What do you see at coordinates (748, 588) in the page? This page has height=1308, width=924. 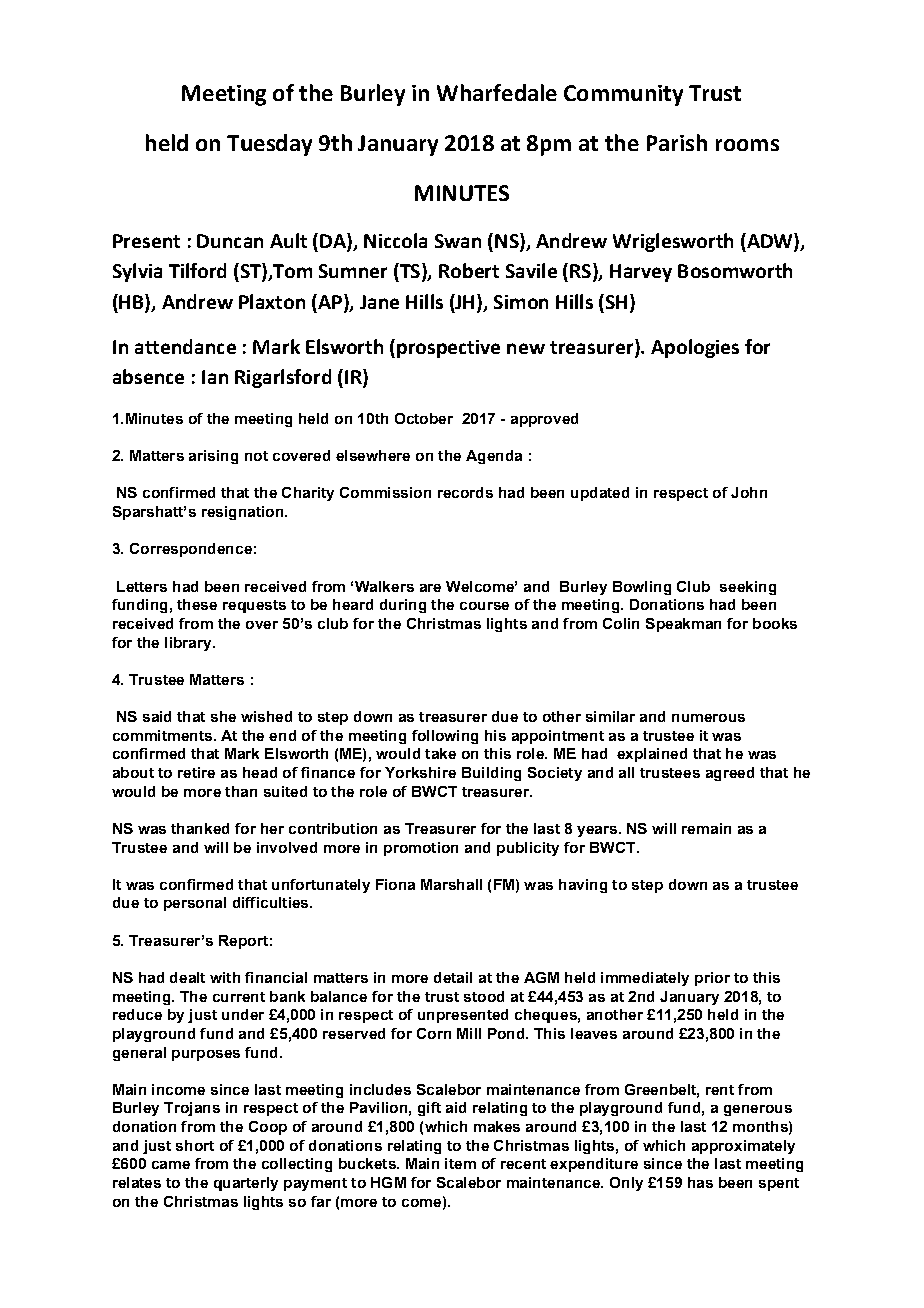 I see `seeking` at bounding box center [748, 588].
